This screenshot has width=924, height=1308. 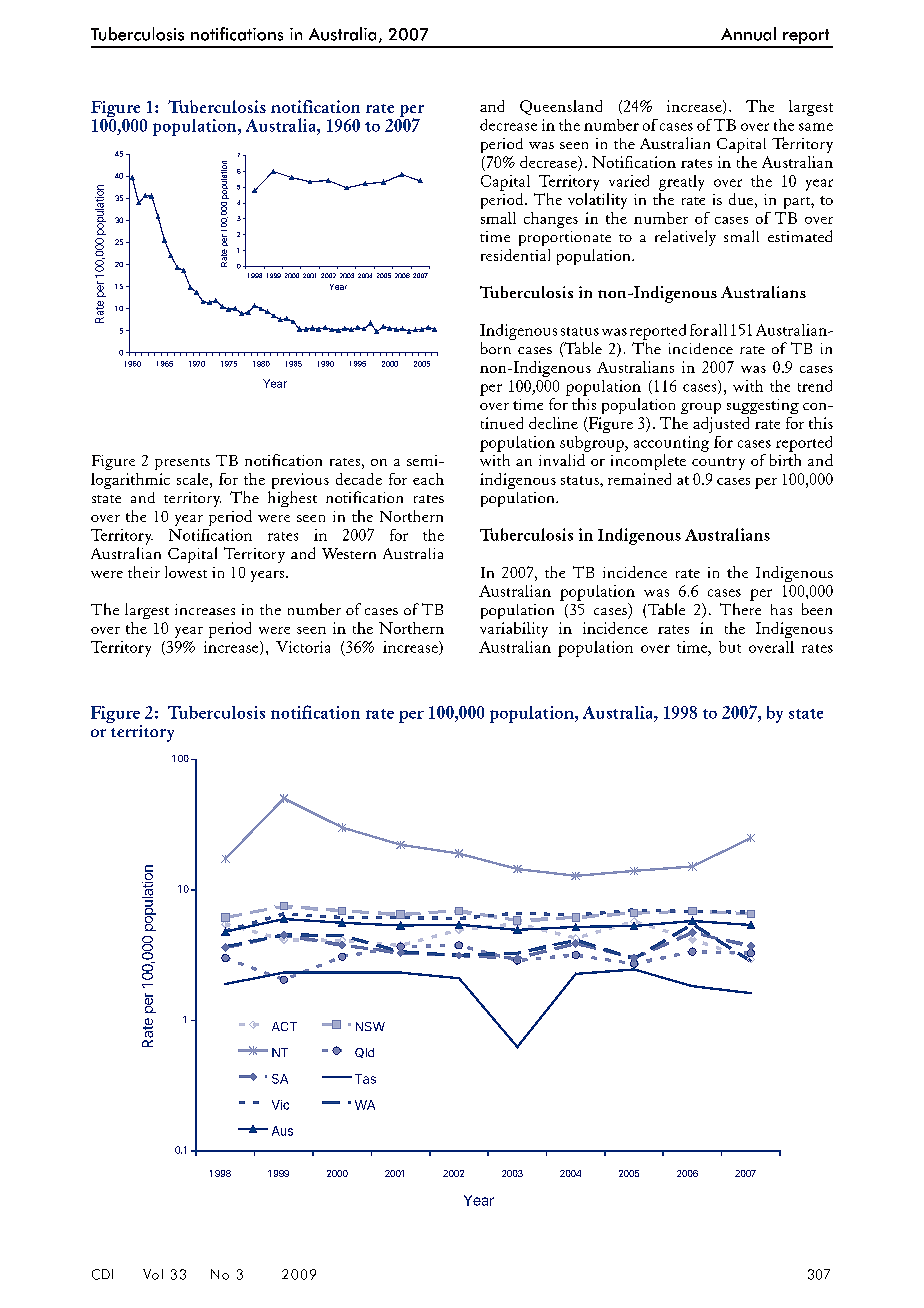 What do you see at coordinates (551, 220) in the screenshot?
I see `changes` at bounding box center [551, 220].
